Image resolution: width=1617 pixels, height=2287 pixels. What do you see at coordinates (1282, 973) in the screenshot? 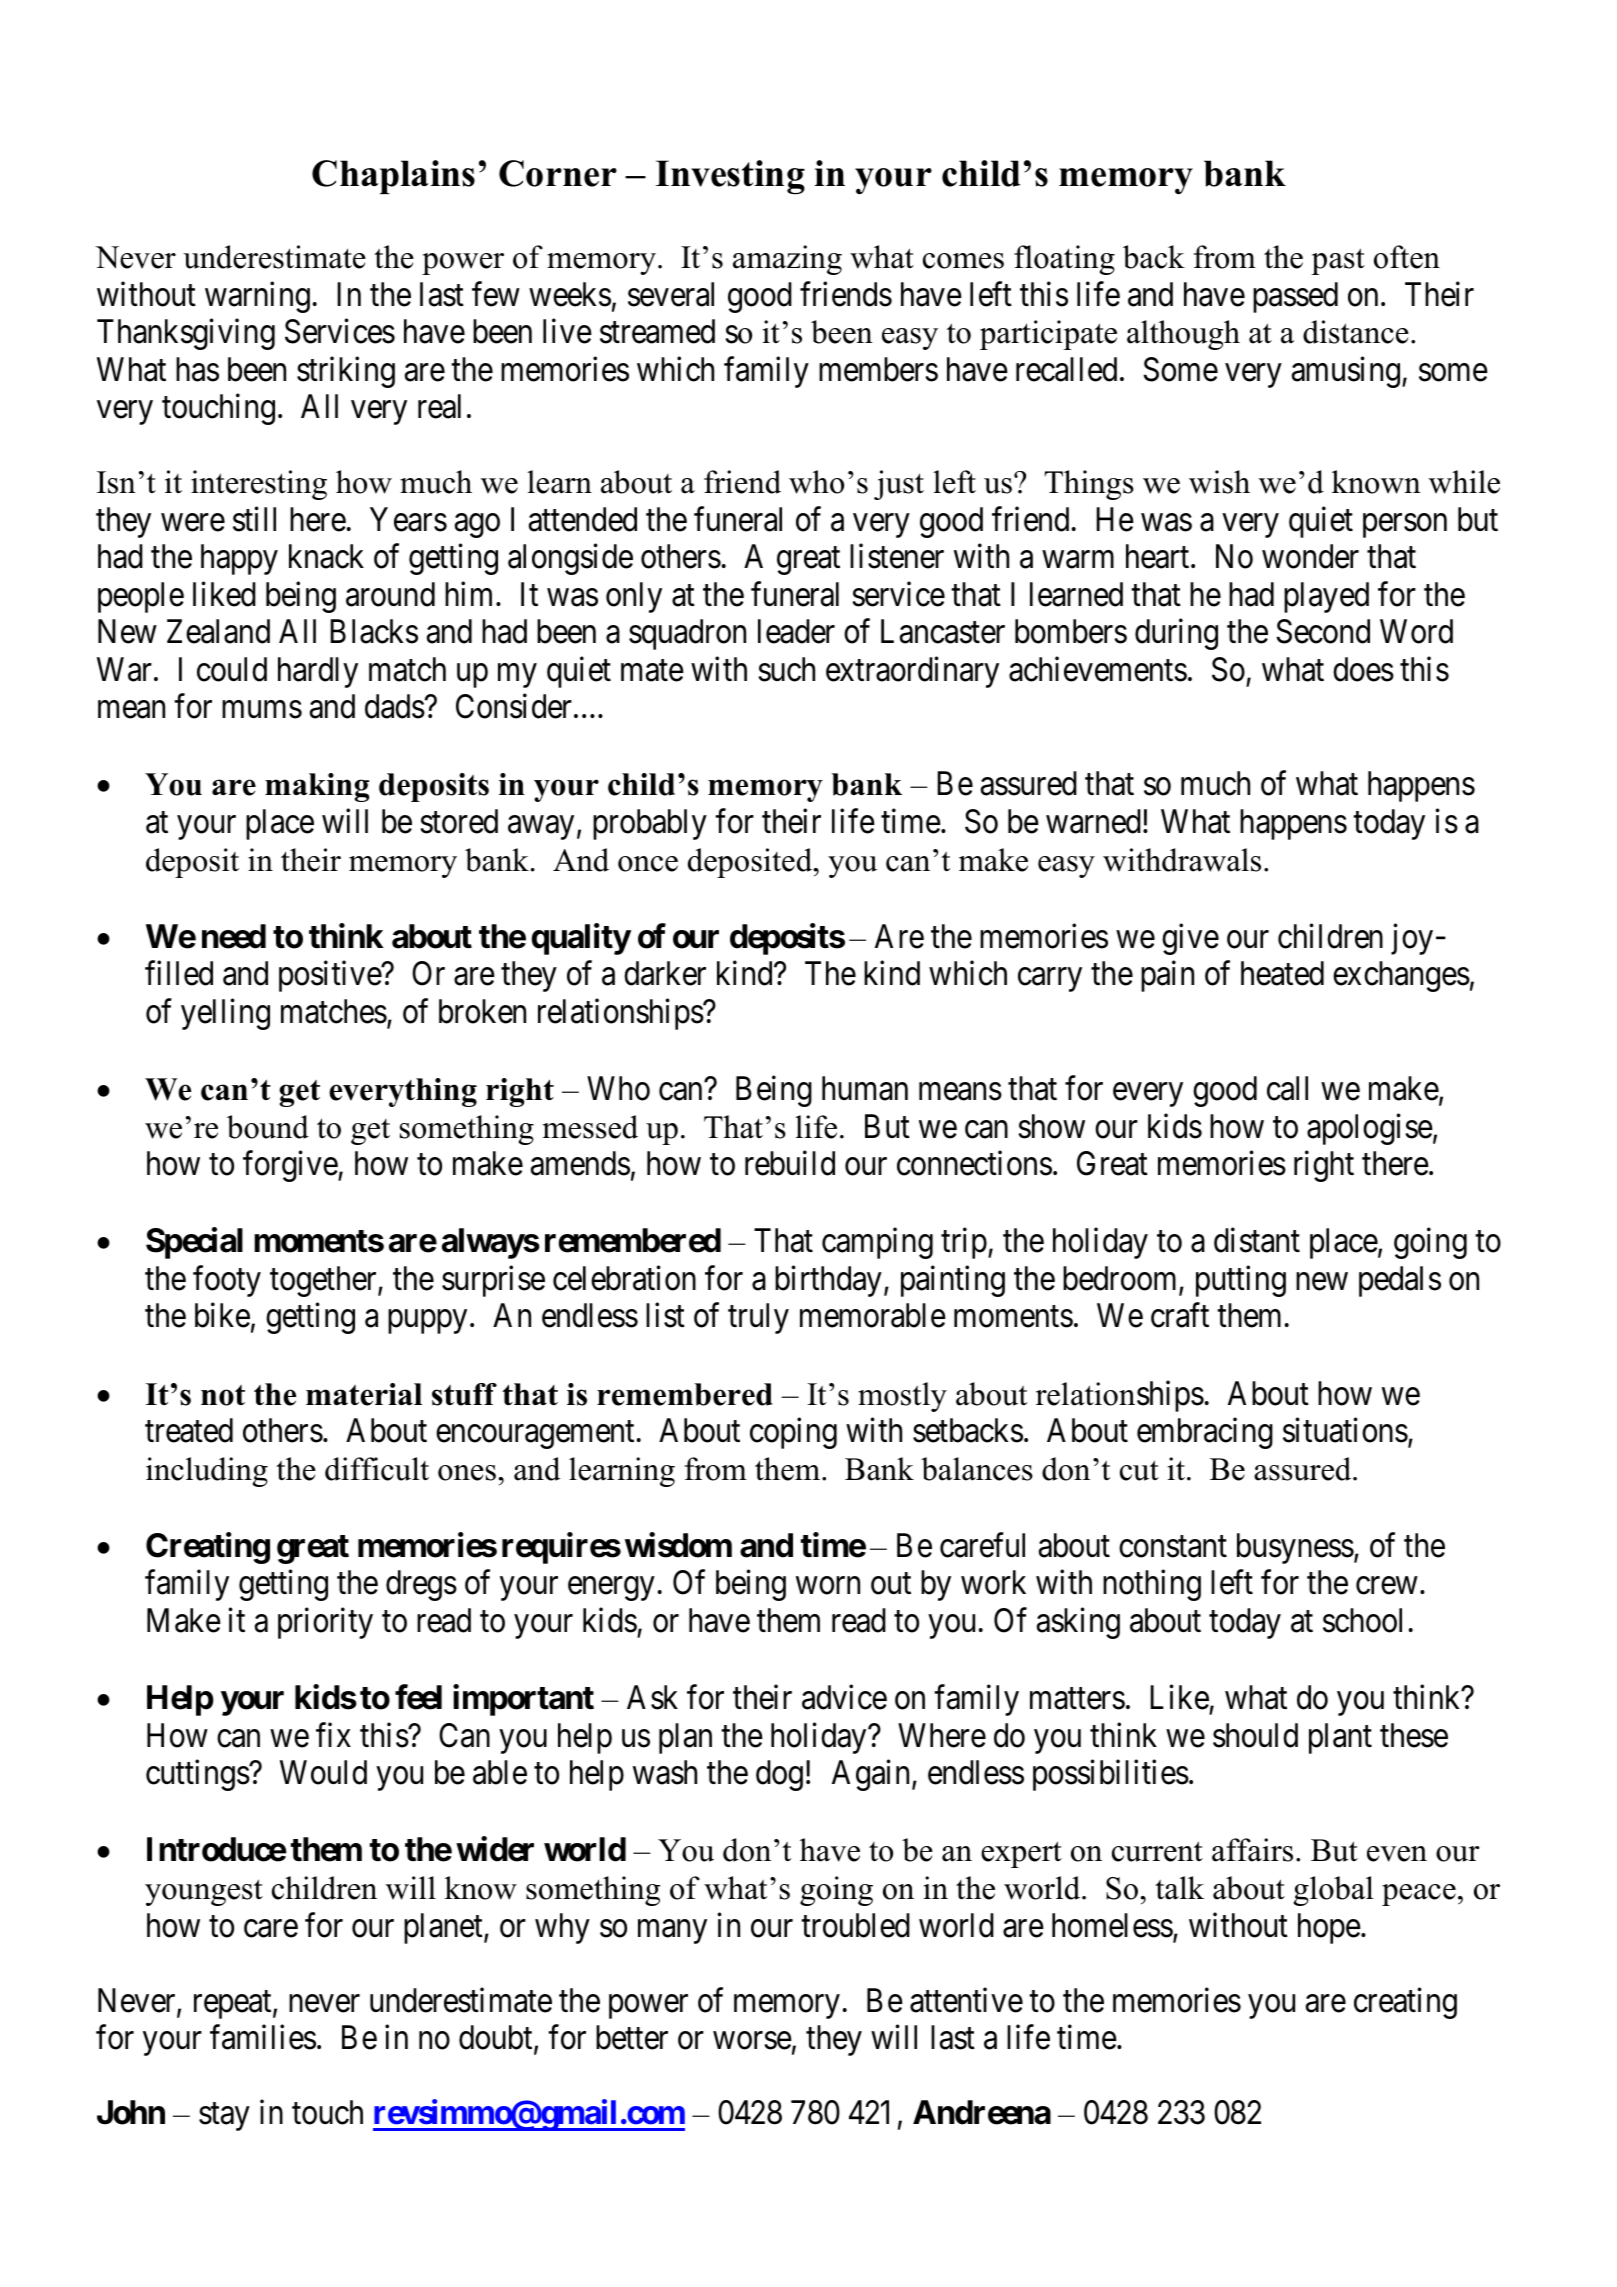
I see `heated` at bounding box center [1282, 973].
